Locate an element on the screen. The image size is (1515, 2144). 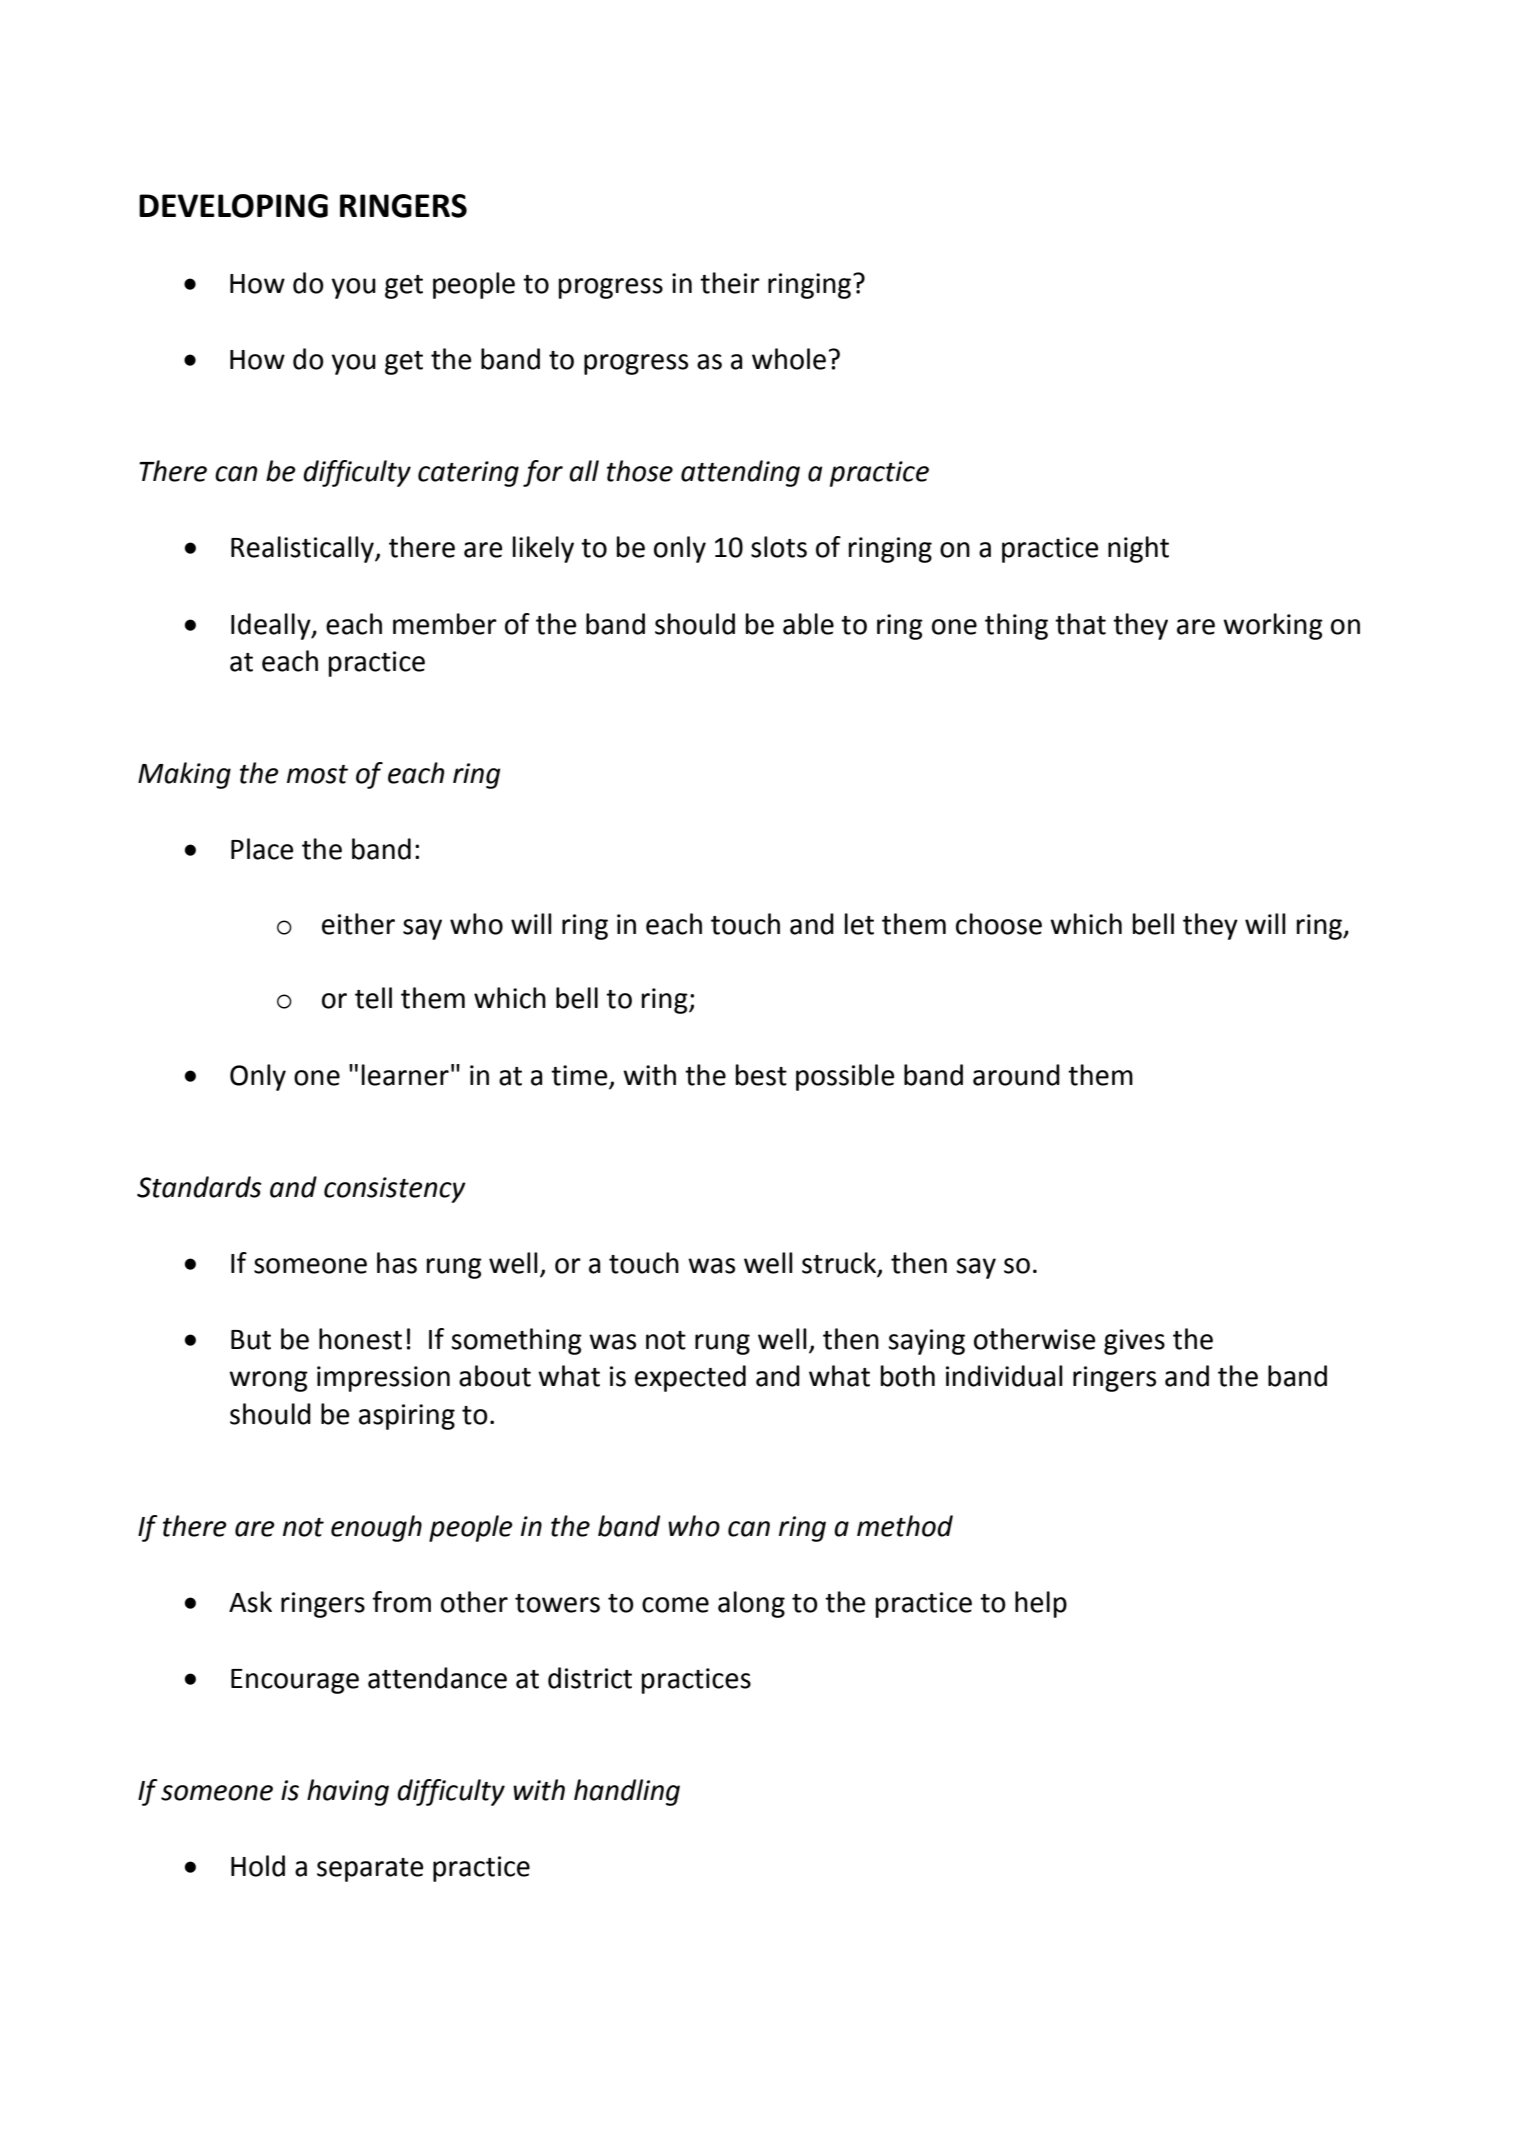
gives is located at coordinates (1134, 1342).
